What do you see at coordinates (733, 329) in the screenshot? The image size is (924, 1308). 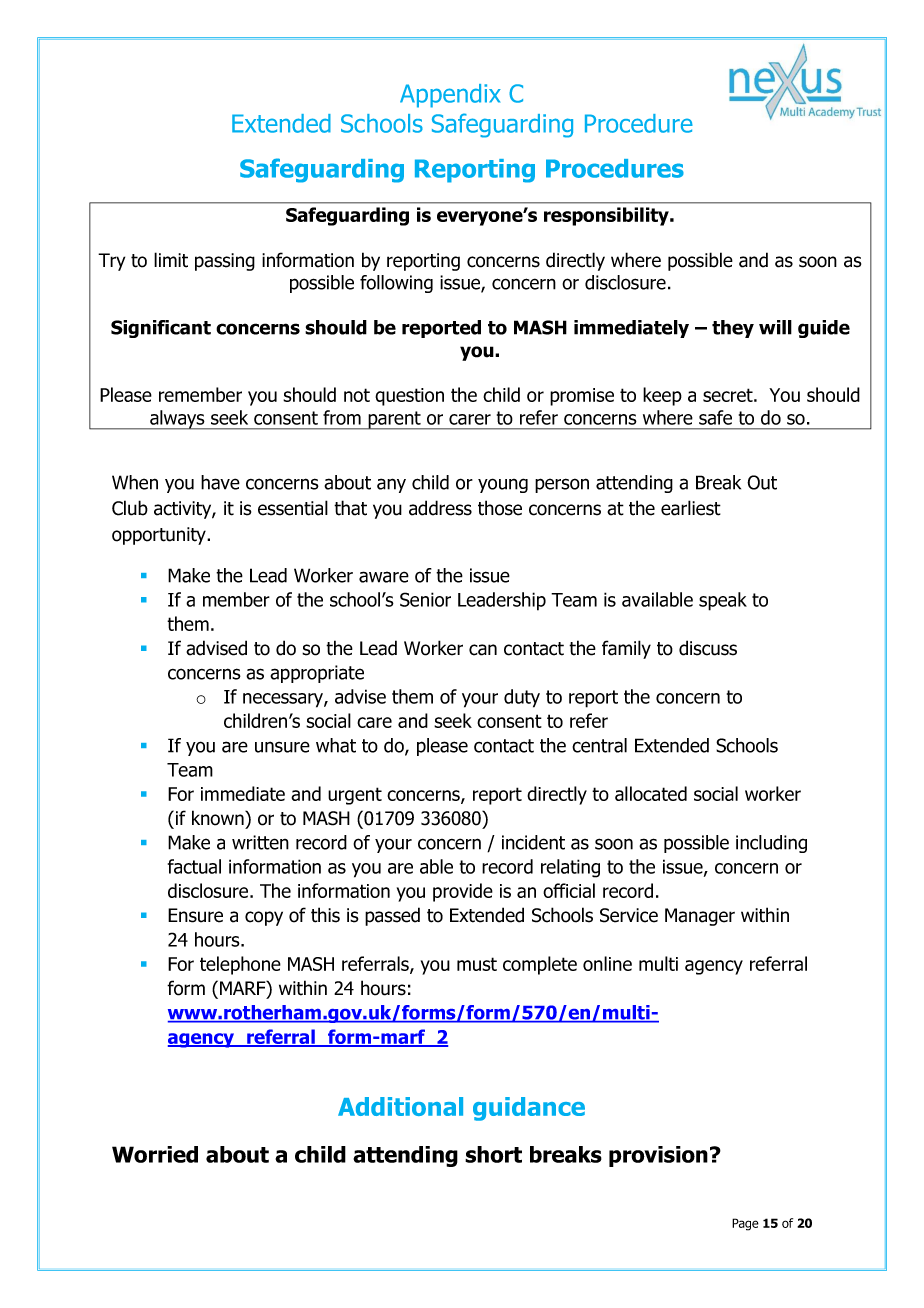 I see `they` at bounding box center [733, 329].
